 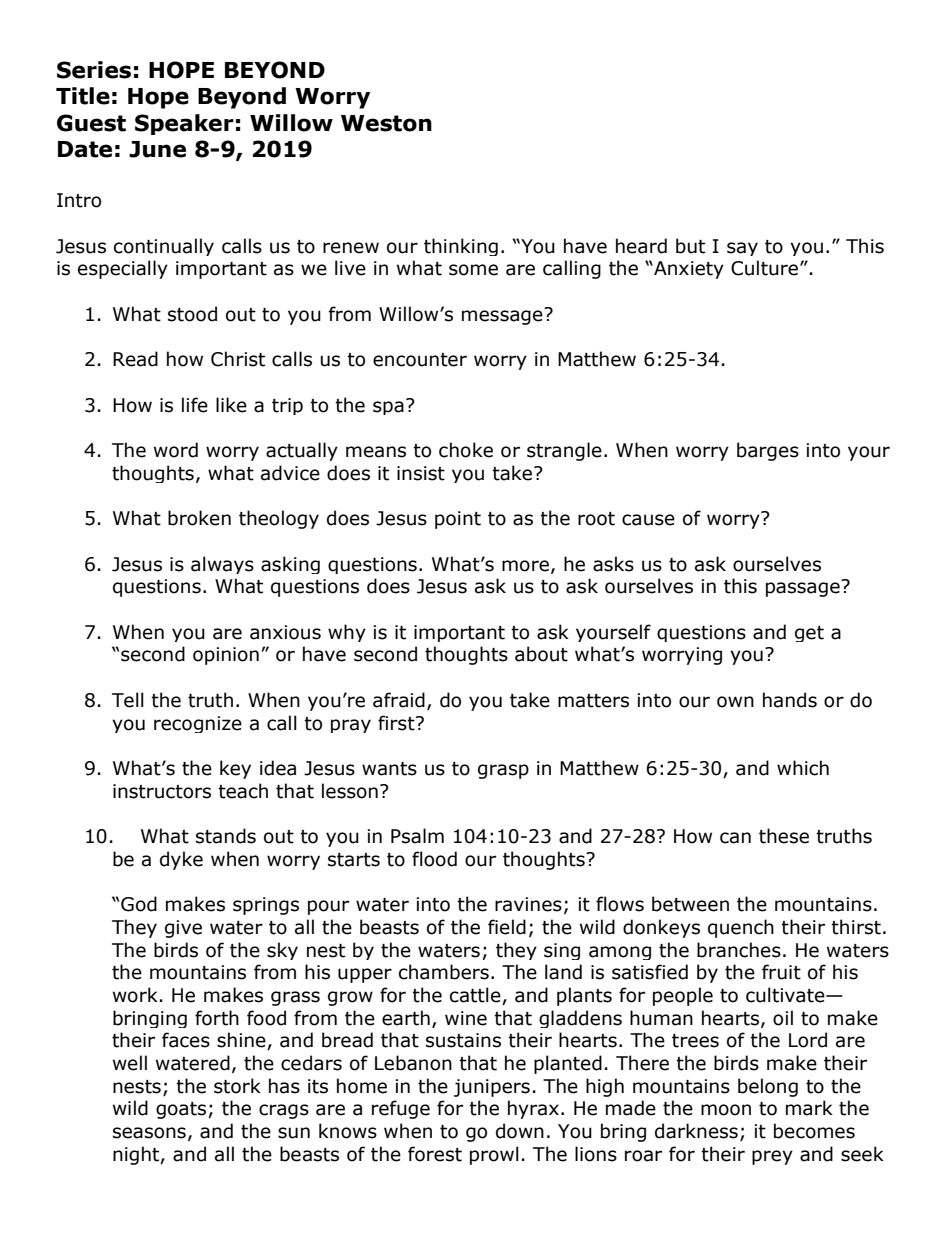 I want to click on say, so click(x=742, y=249).
